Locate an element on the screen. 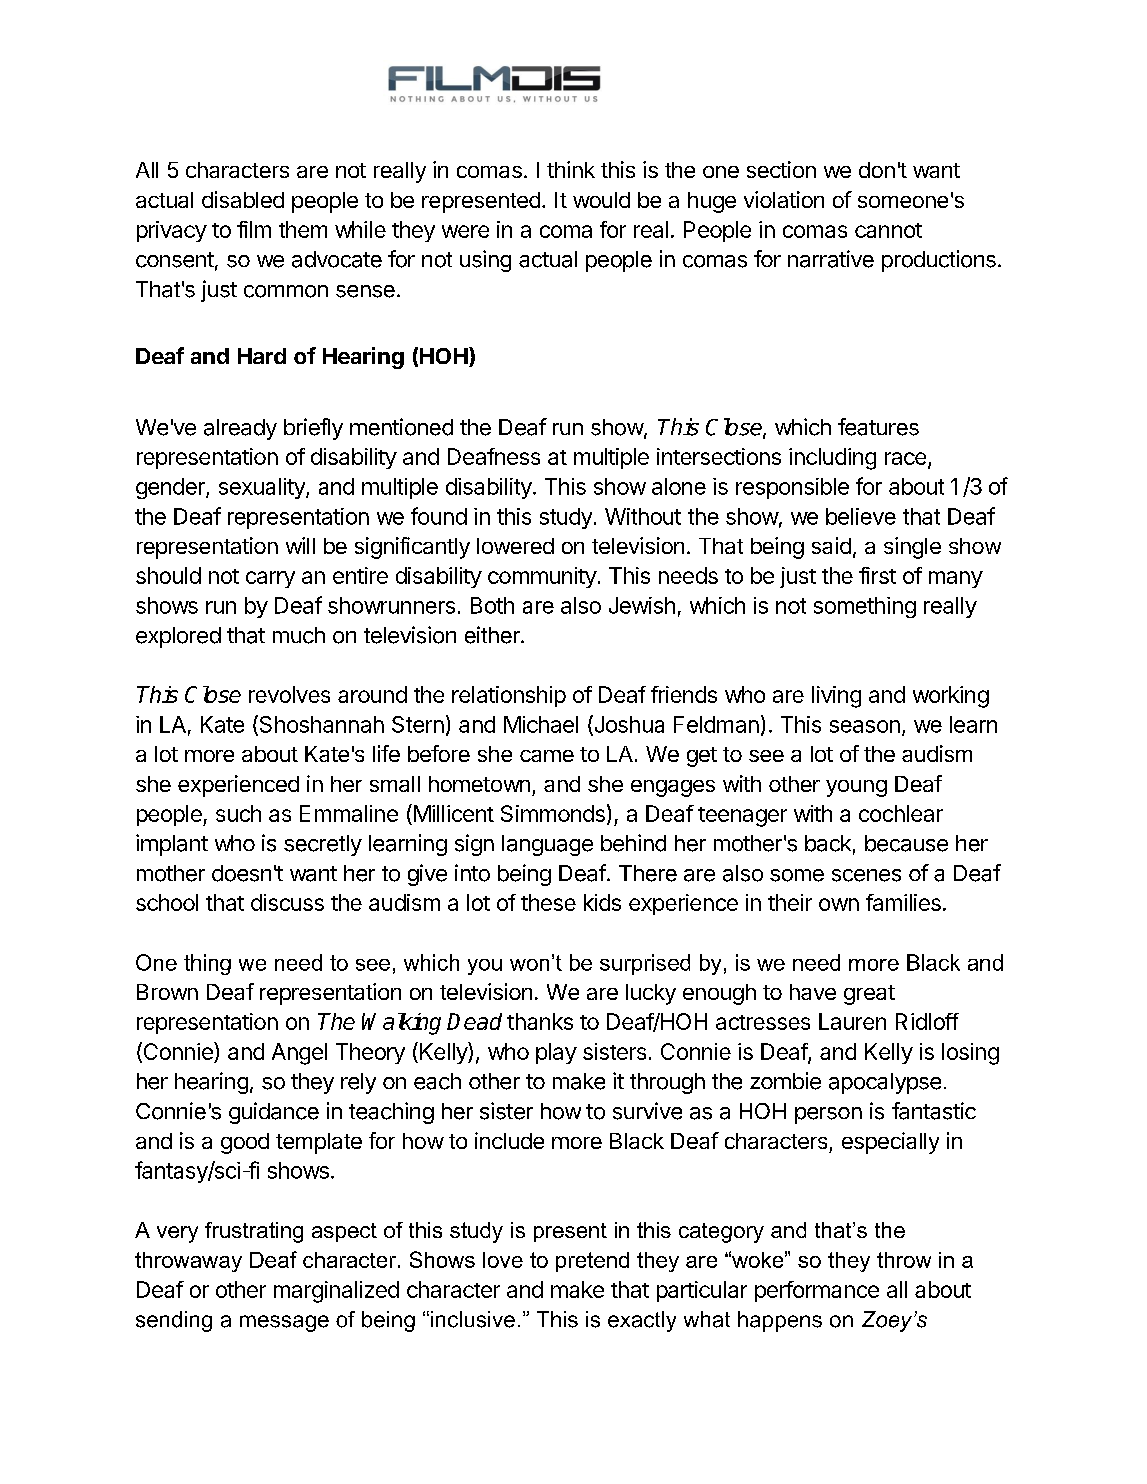  alone is located at coordinates (679, 486).
